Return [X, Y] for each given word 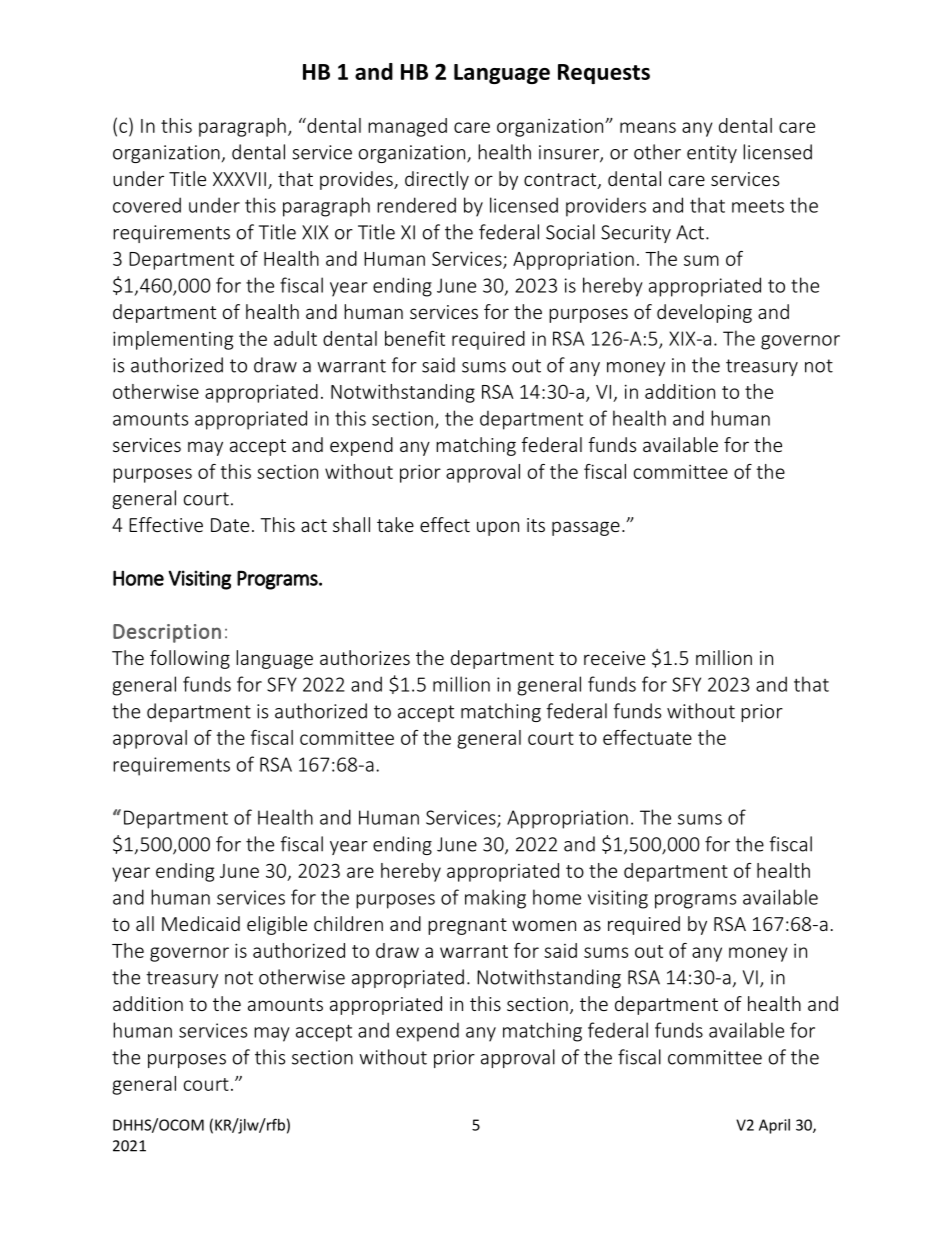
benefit [415, 338]
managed [407, 127]
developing [704, 313]
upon [498, 528]
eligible [277, 925]
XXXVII [239, 179]
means [648, 127]
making [495, 899]
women [544, 925]
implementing [173, 340]
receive [614, 658]
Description [167, 633]
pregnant [467, 926]
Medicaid [201, 923]
